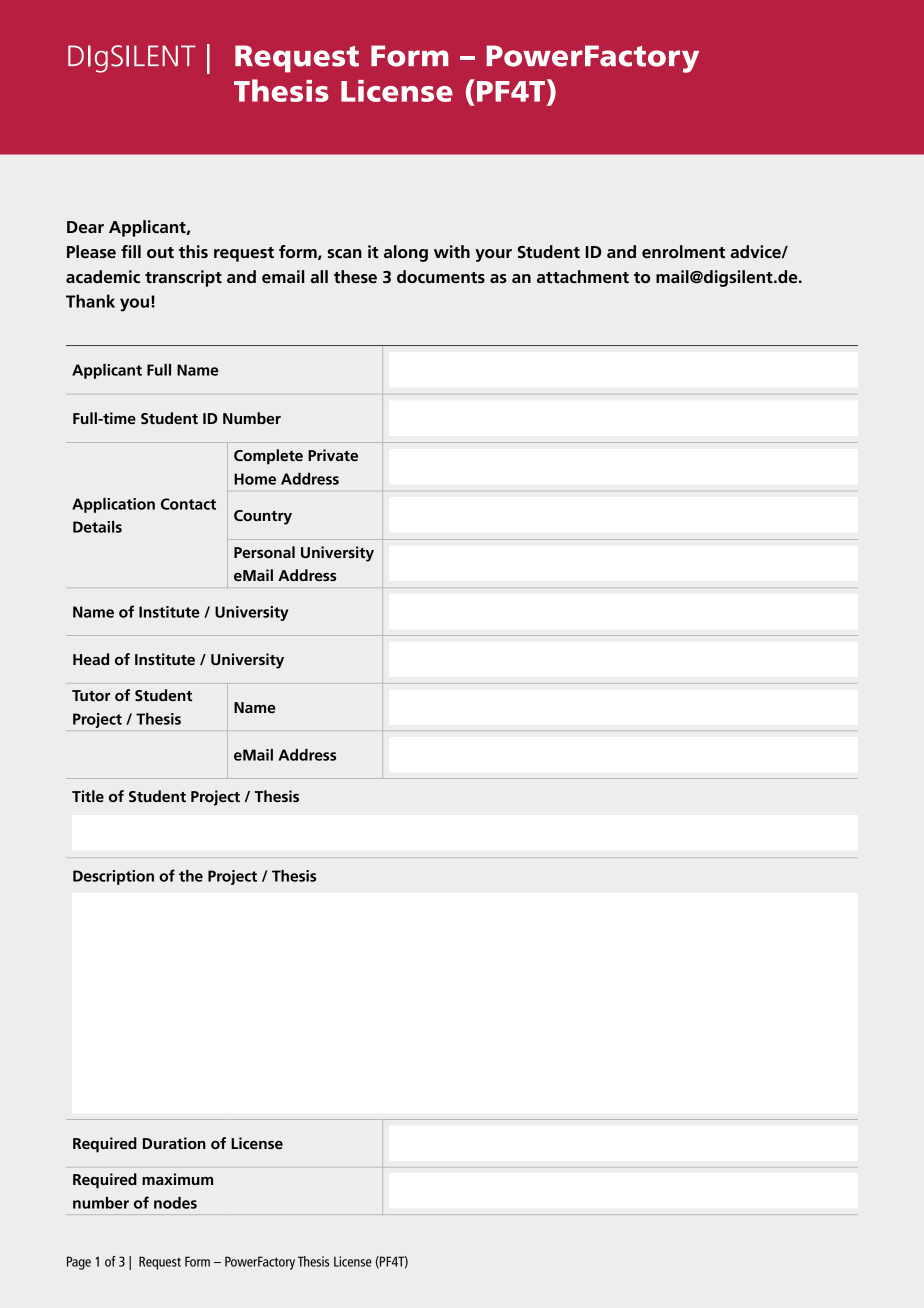 This screenshot has width=924, height=1308. What do you see at coordinates (263, 517) in the screenshot?
I see `Country` at bounding box center [263, 517].
